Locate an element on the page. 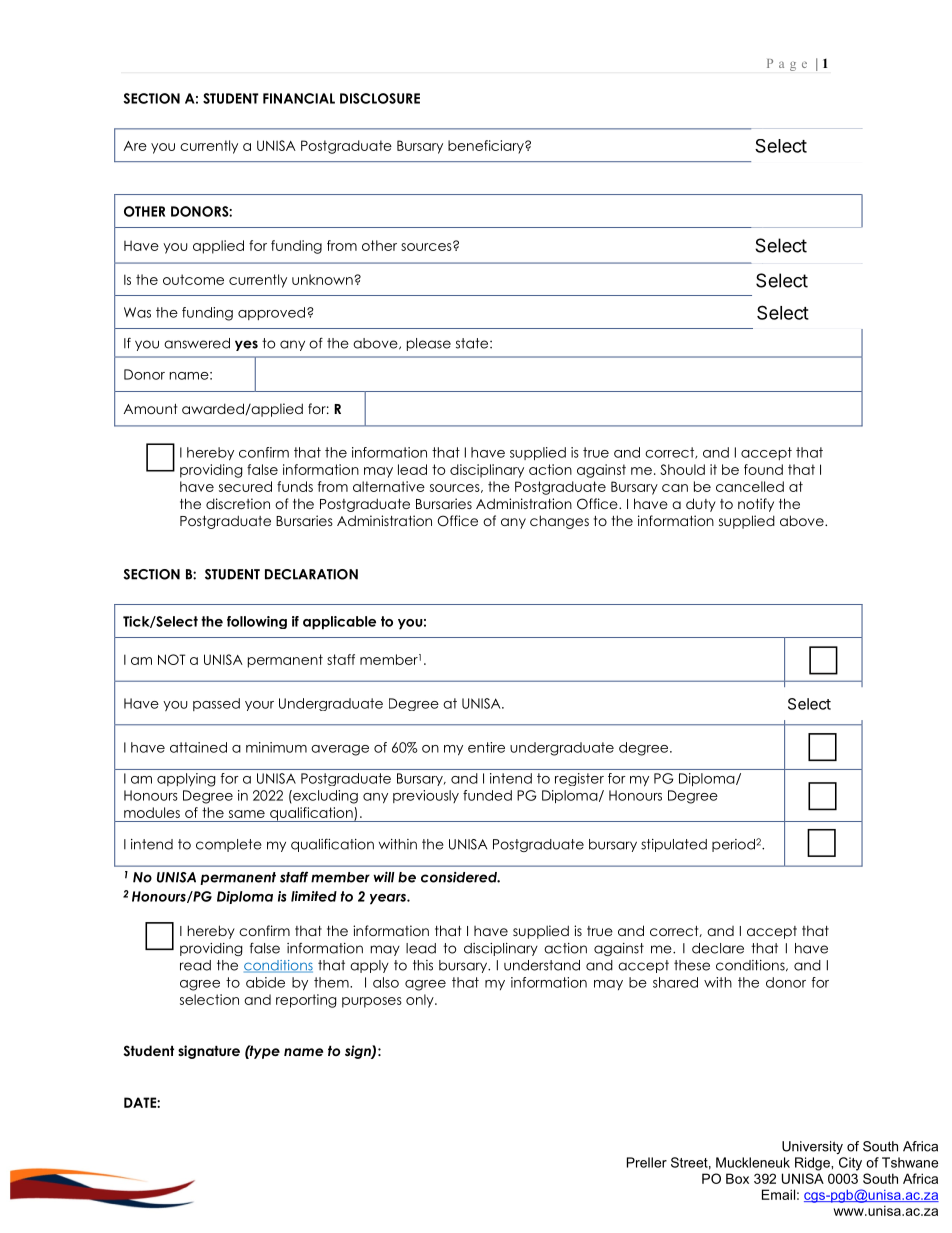 This document has width=952, height=1233. reporting is located at coordinates (306, 1001).
